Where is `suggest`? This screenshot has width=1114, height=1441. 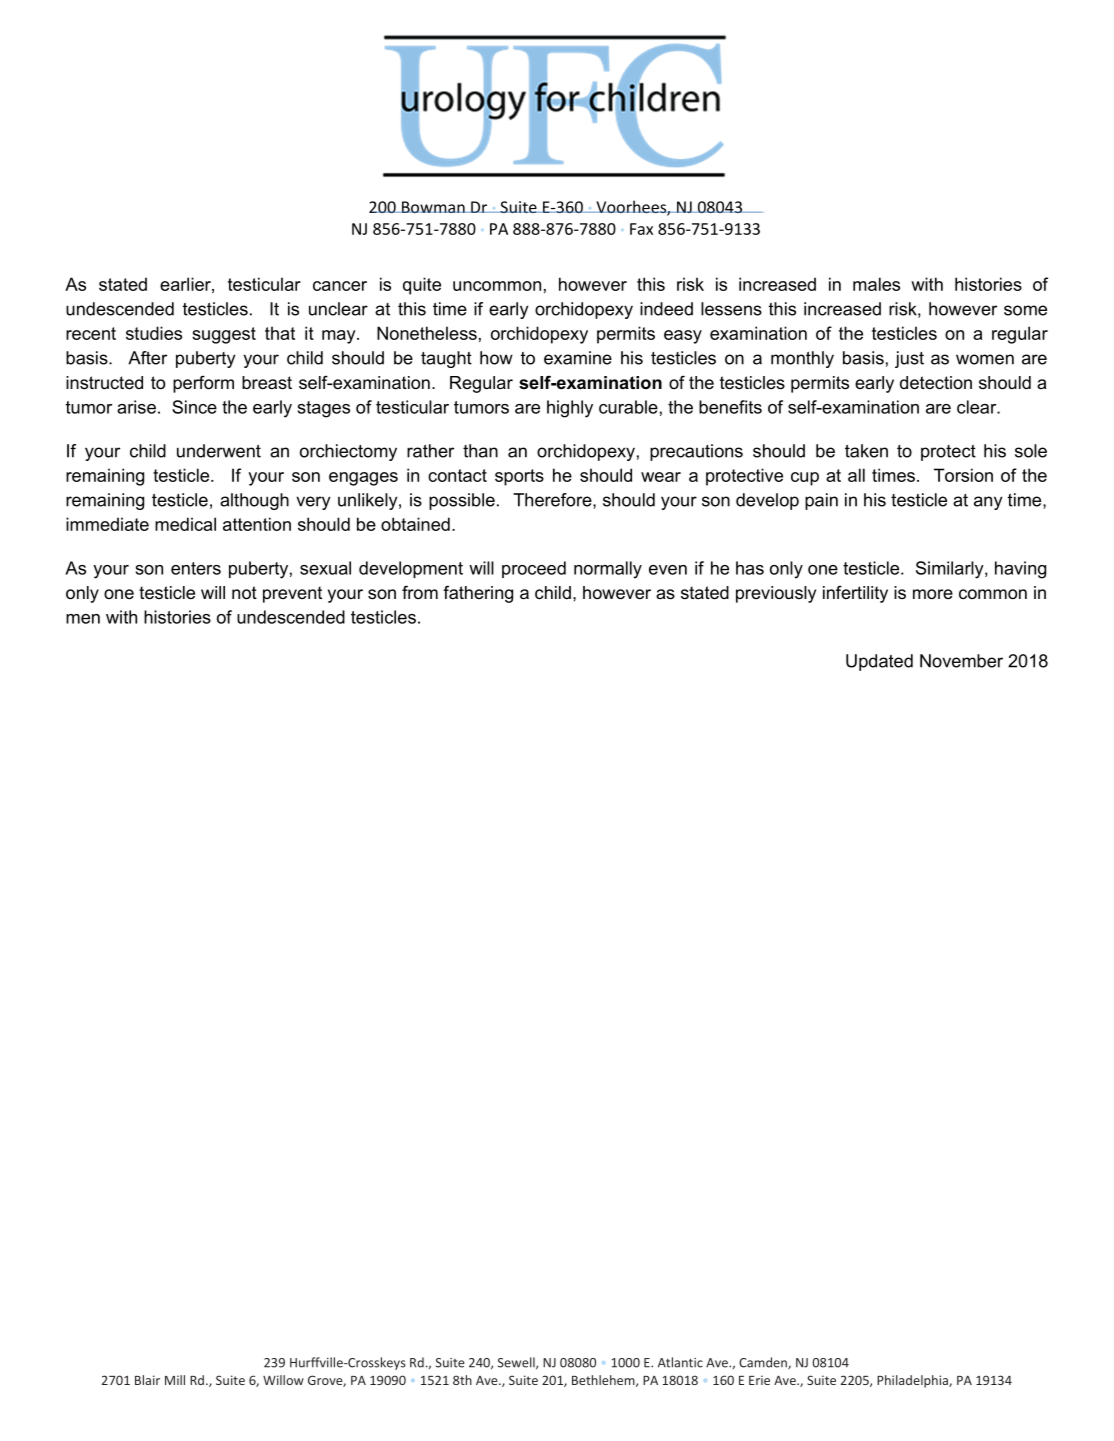 suggest is located at coordinates (224, 335).
